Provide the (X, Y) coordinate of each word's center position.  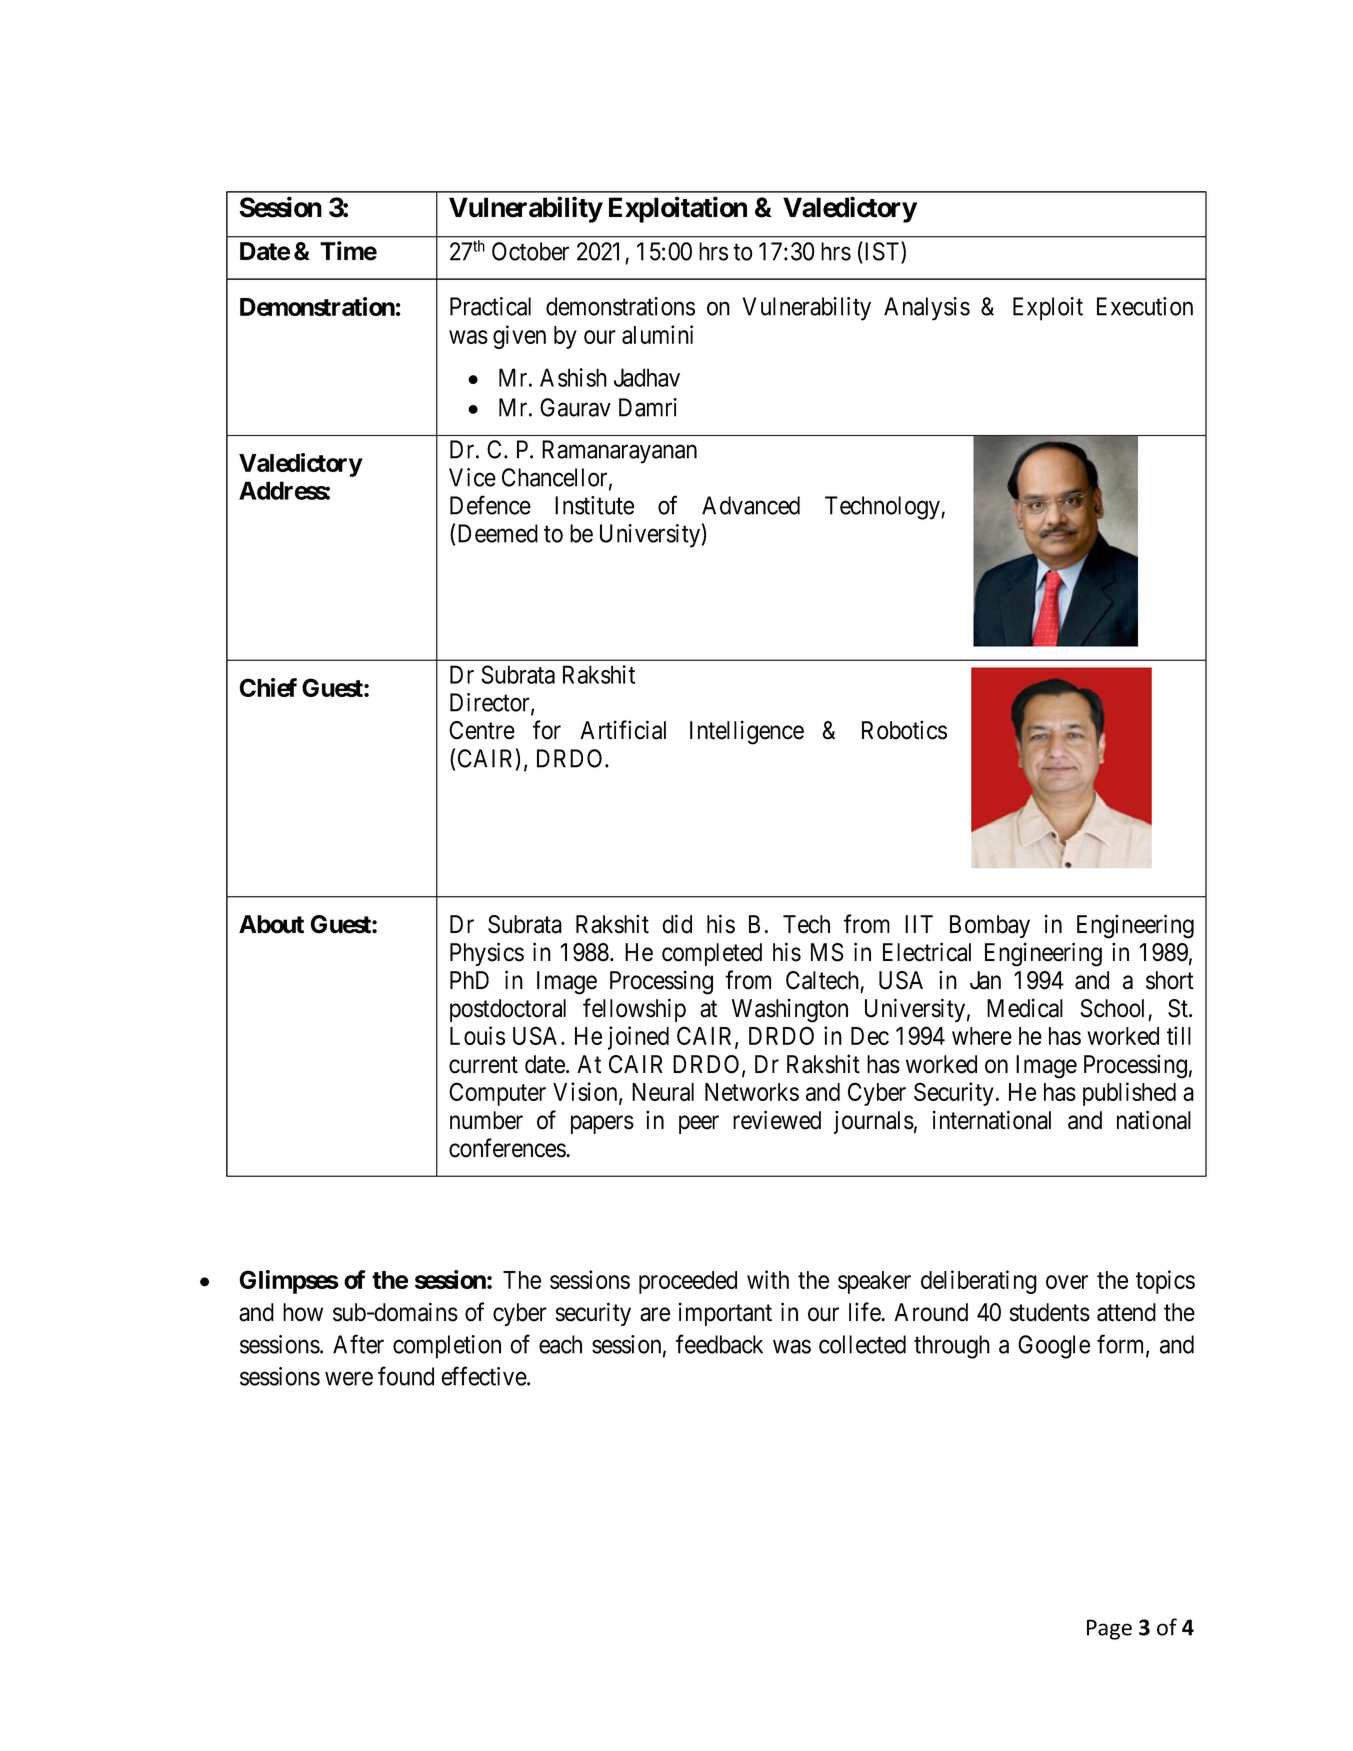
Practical (490, 306)
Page (1109, 1629)
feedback (719, 1344)
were (349, 1379)
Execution (1145, 306)
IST (882, 252)
